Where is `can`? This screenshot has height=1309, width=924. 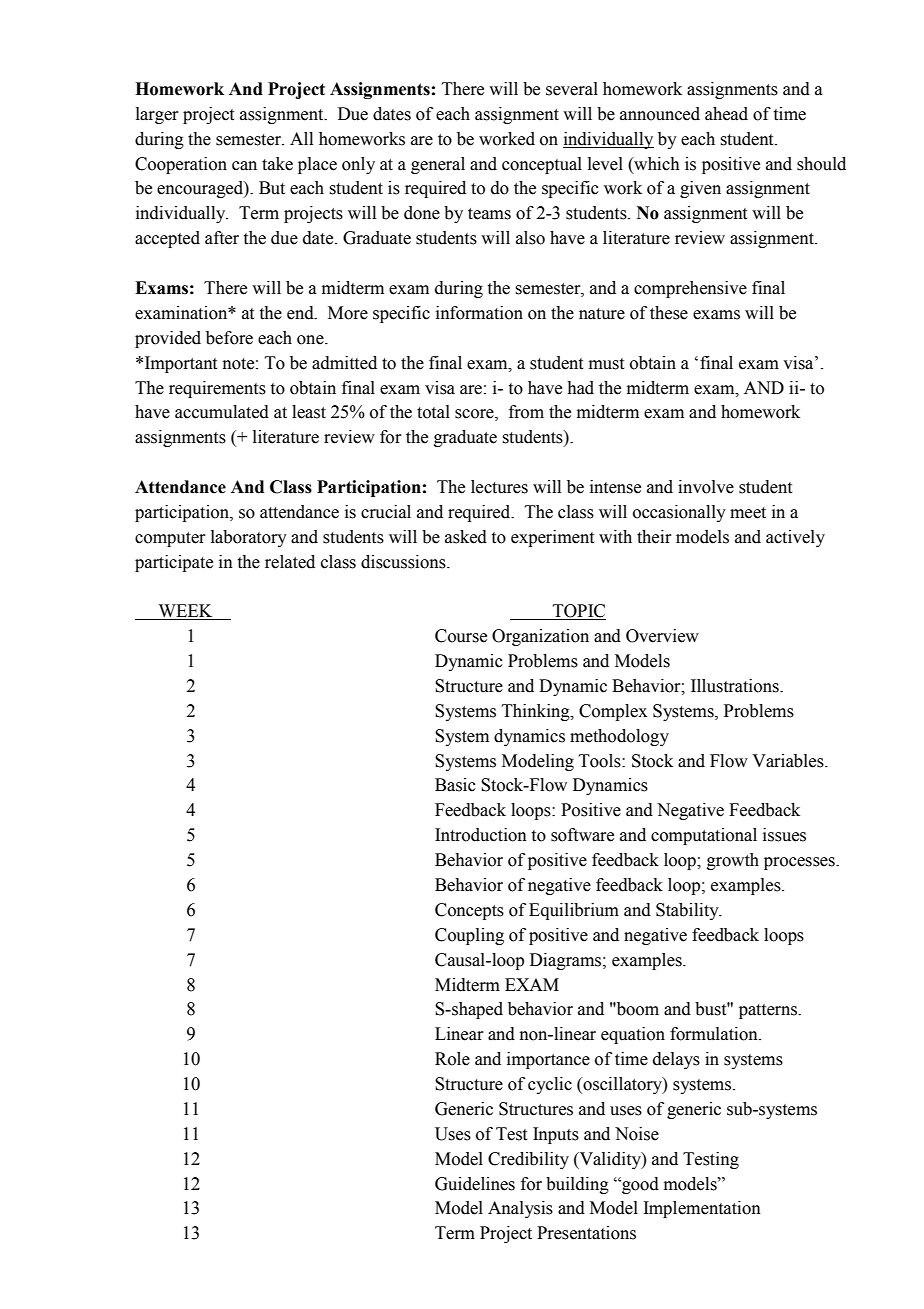 can is located at coordinates (244, 166).
